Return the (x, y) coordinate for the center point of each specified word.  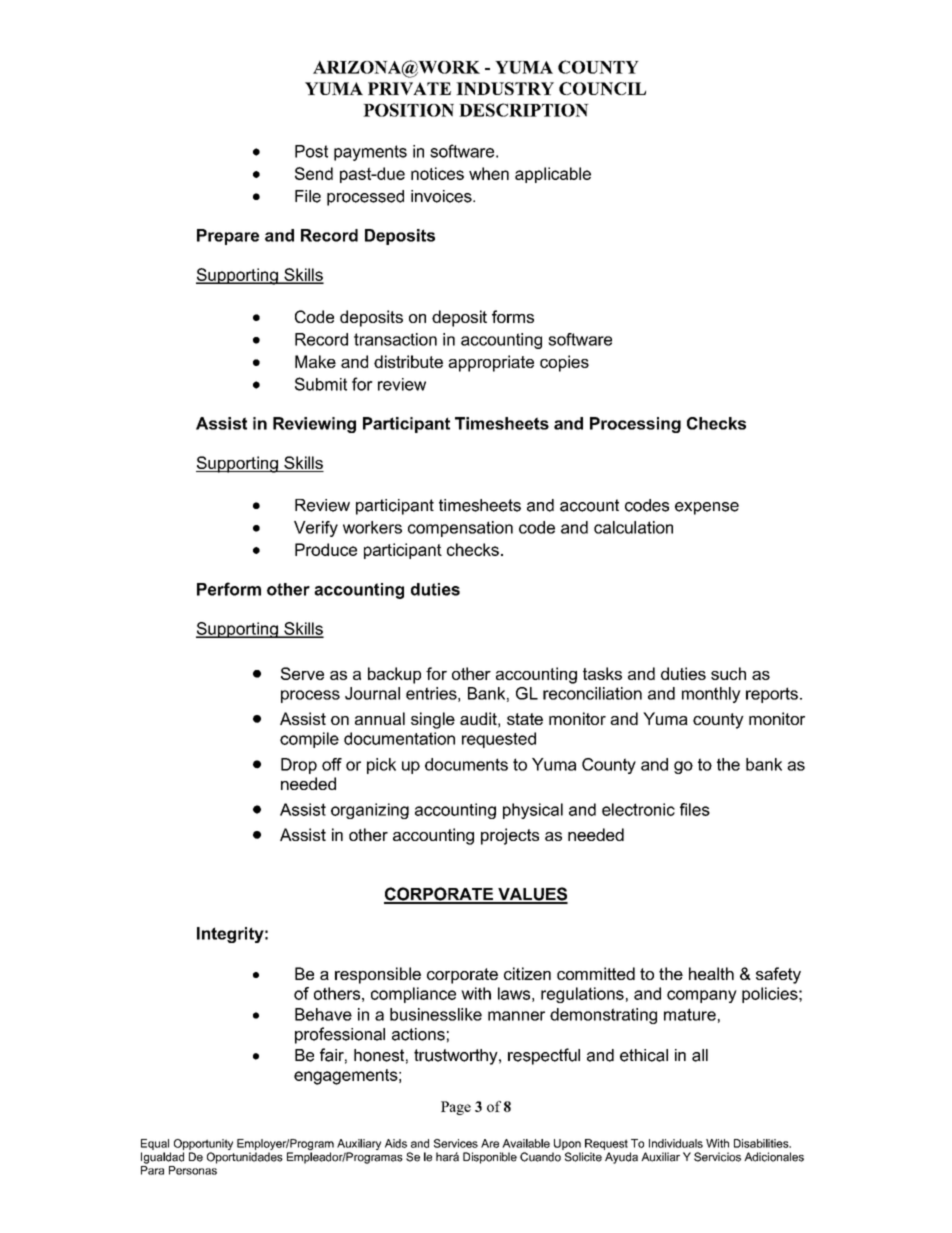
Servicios (717, 1157)
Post (311, 151)
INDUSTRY (505, 88)
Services (456, 1143)
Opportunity (203, 1146)
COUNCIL (602, 88)
